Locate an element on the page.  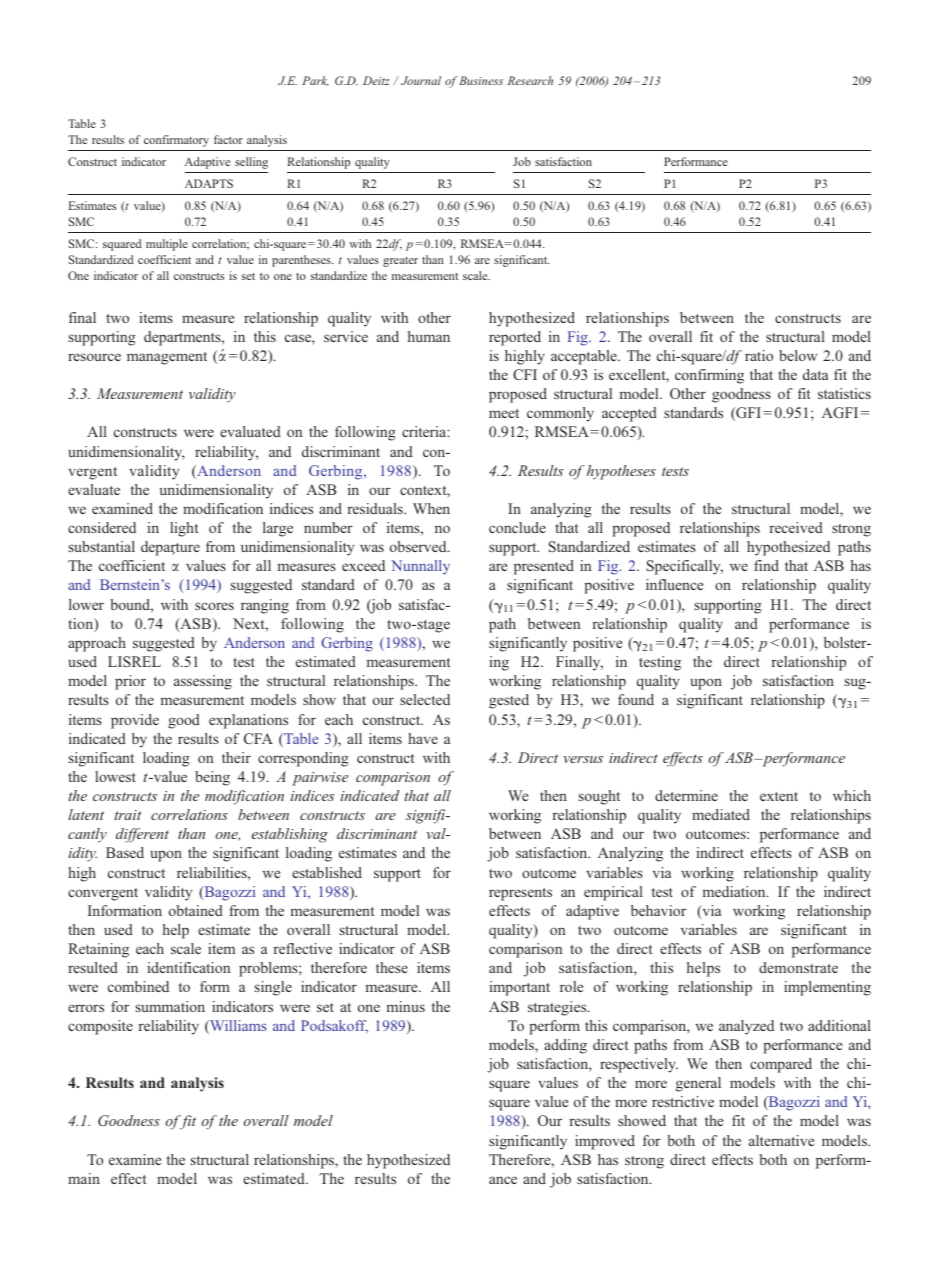
meet is located at coordinates (504, 413).
